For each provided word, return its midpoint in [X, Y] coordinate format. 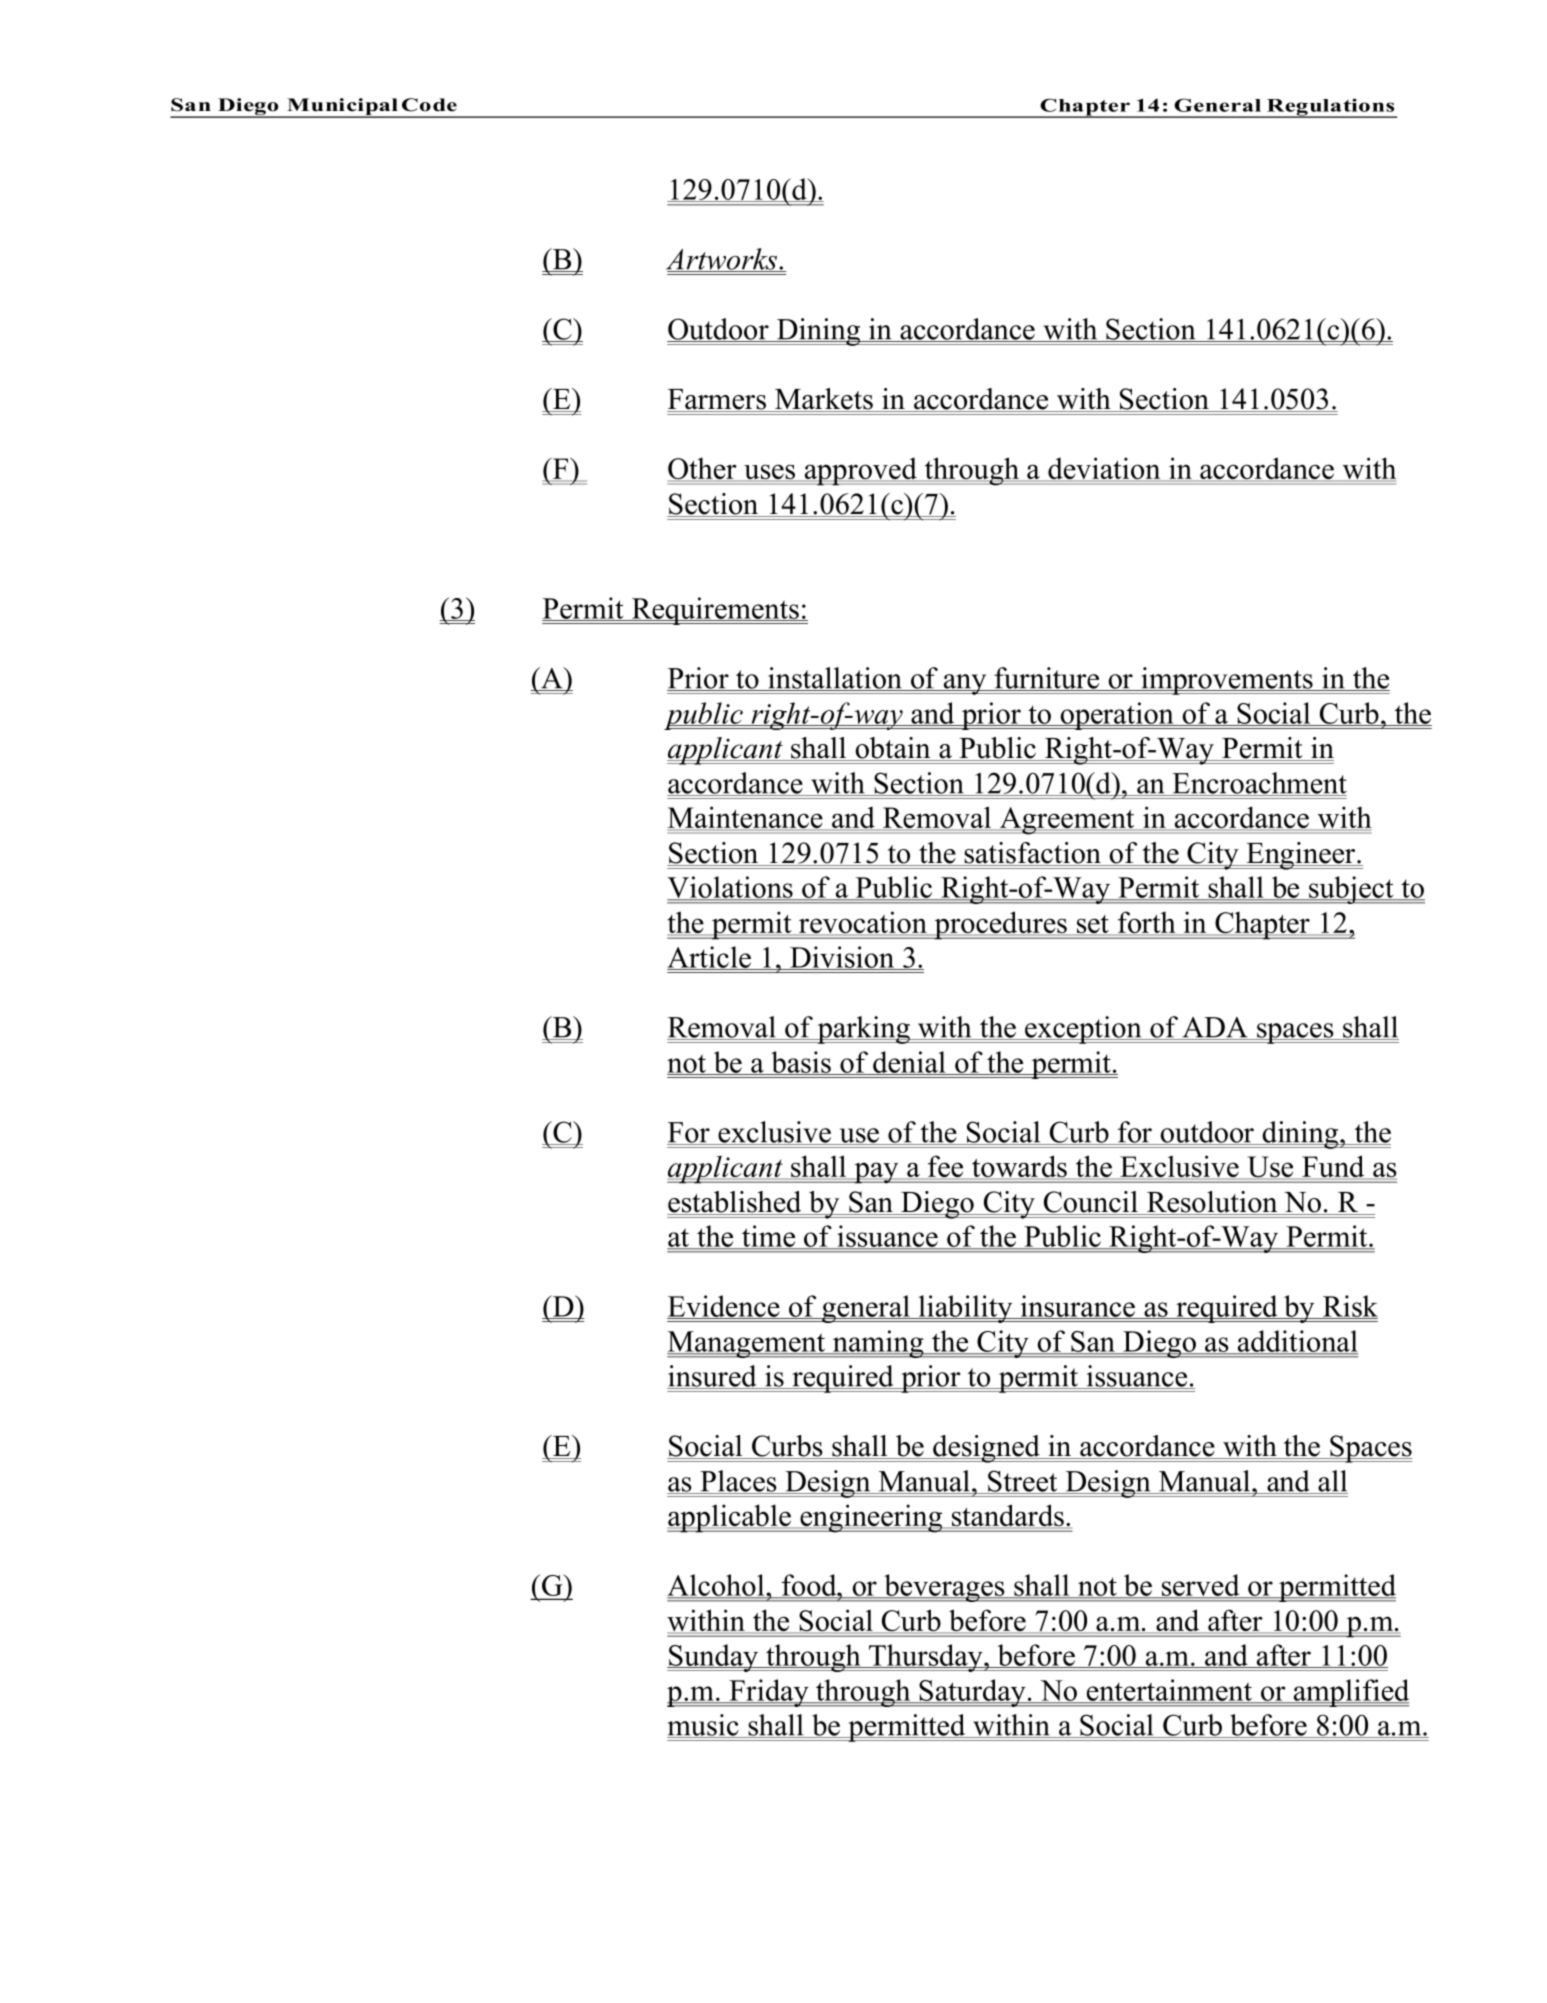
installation [835, 679]
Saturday [972, 1693]
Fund [1333, 1167]
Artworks [723, 260]
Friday [769, 1693]
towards [1019, 1167]
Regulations [1331, 108]
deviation [1104, 469]
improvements [1227, 681]
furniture [1047, 679]
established [735, 1203]
